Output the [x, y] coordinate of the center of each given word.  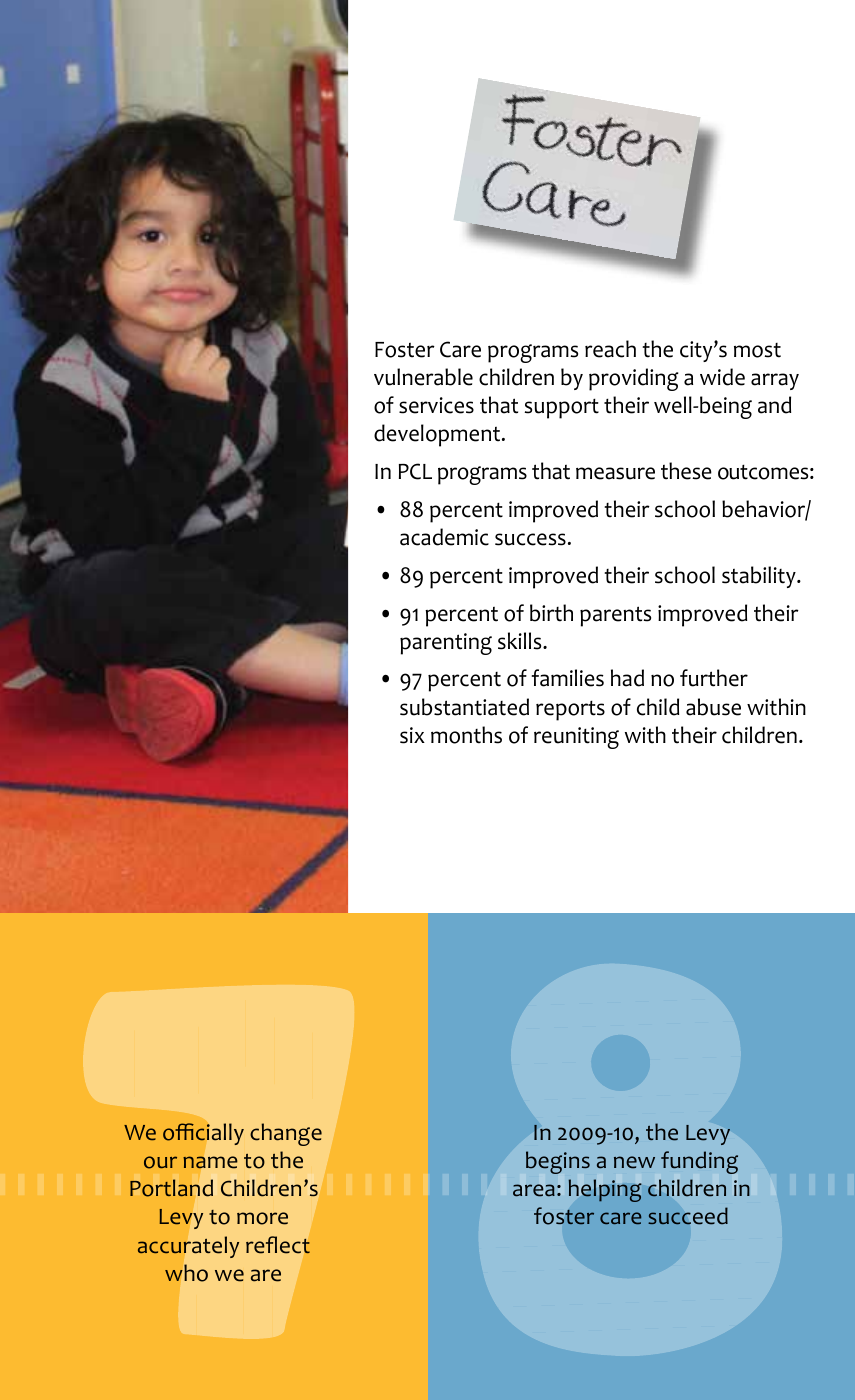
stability [760, 577]
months [466, 735]
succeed [688, 1216]
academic [444, 537]
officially [203, 1134]
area [534, 1190]
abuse [713, 707]
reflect [278, 1245]
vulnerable [423, 377]
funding [699, 1162]
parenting [446, 644]
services [436, 405]
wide [722, 377]
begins [558, 1162]
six [412, 735]
